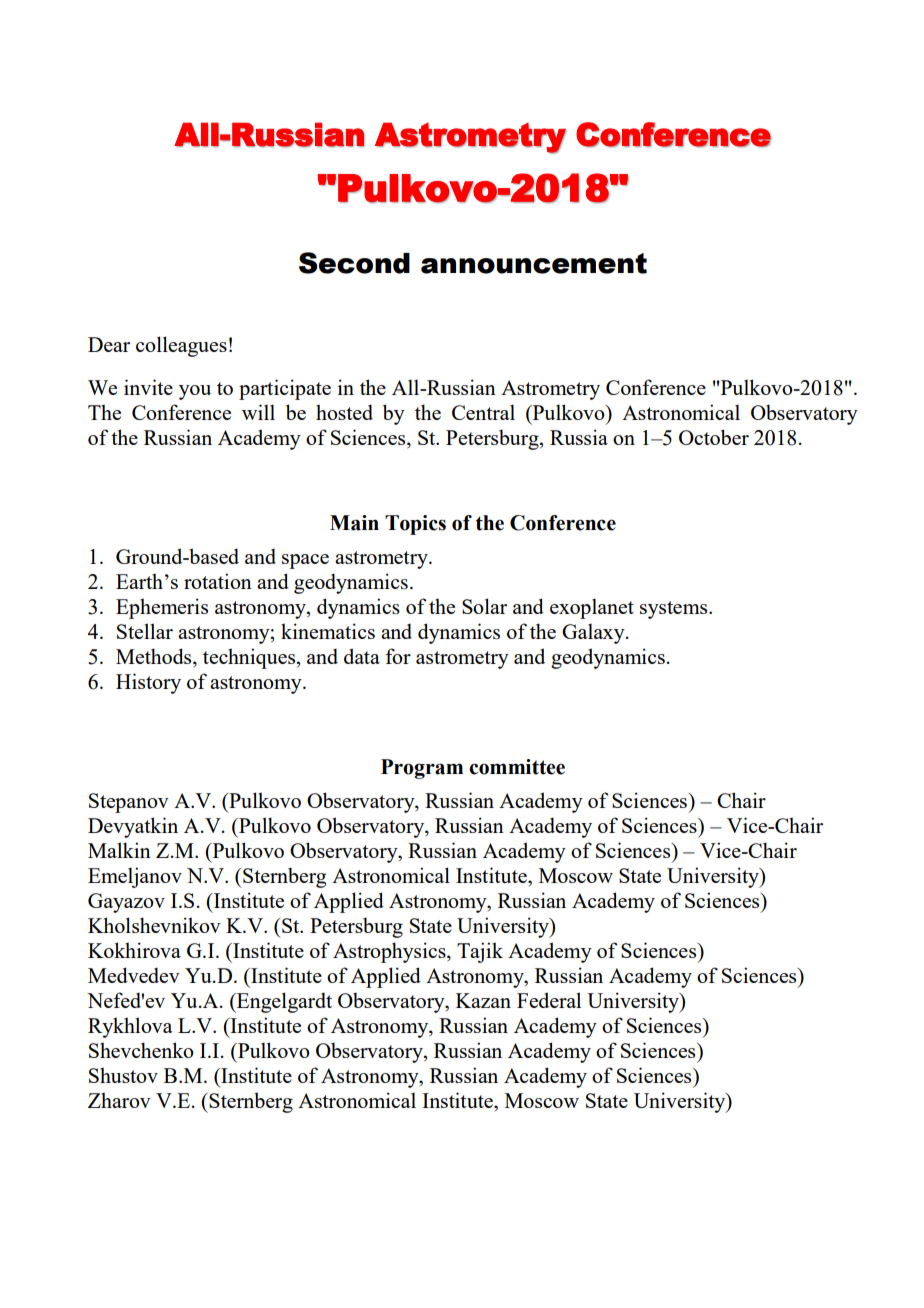 Image resolution: width=924 pixels, height=1308 pixels. I want to click on Astrophysics, so click(390, 952).
